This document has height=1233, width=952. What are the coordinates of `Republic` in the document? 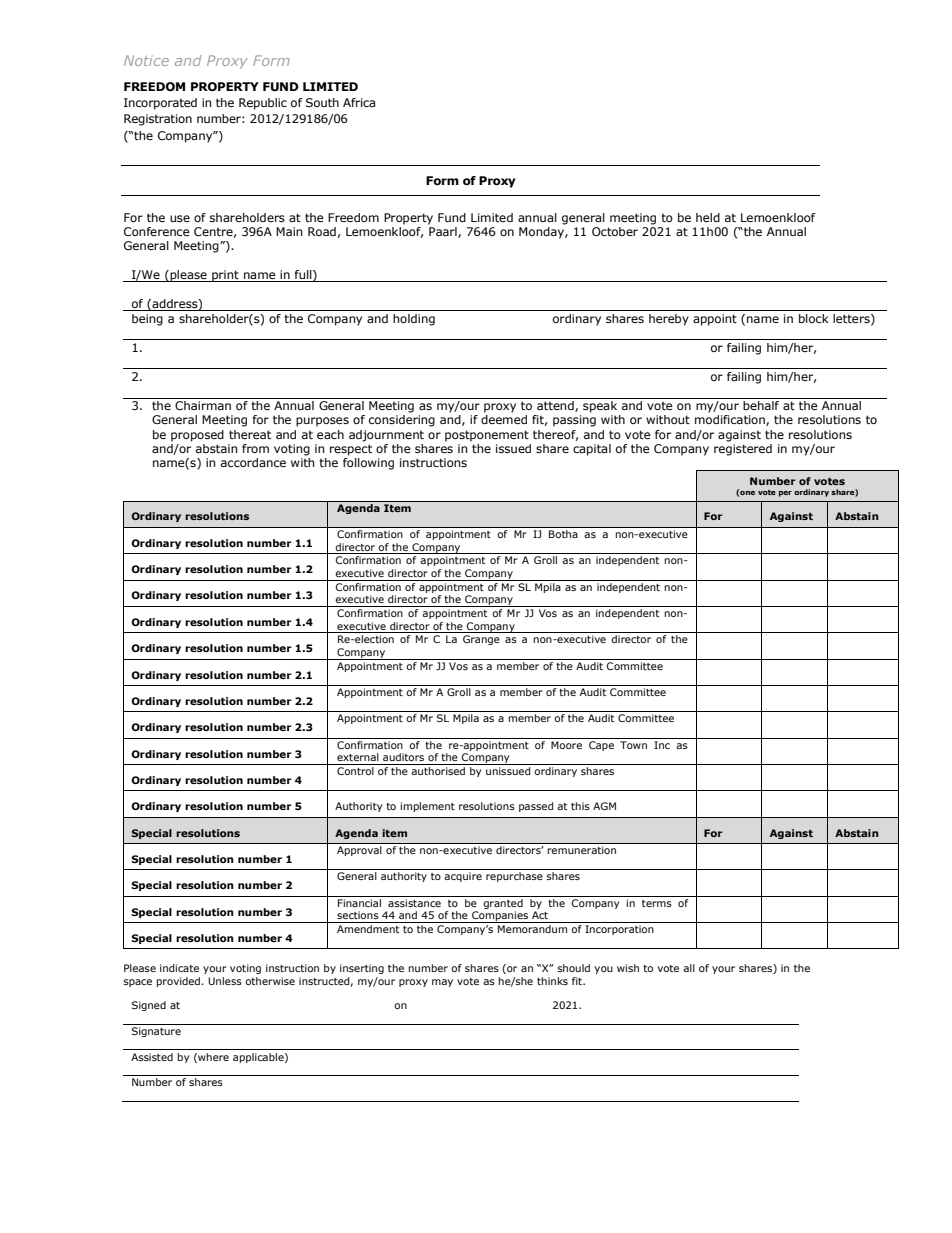 It's located at (263, 104).
